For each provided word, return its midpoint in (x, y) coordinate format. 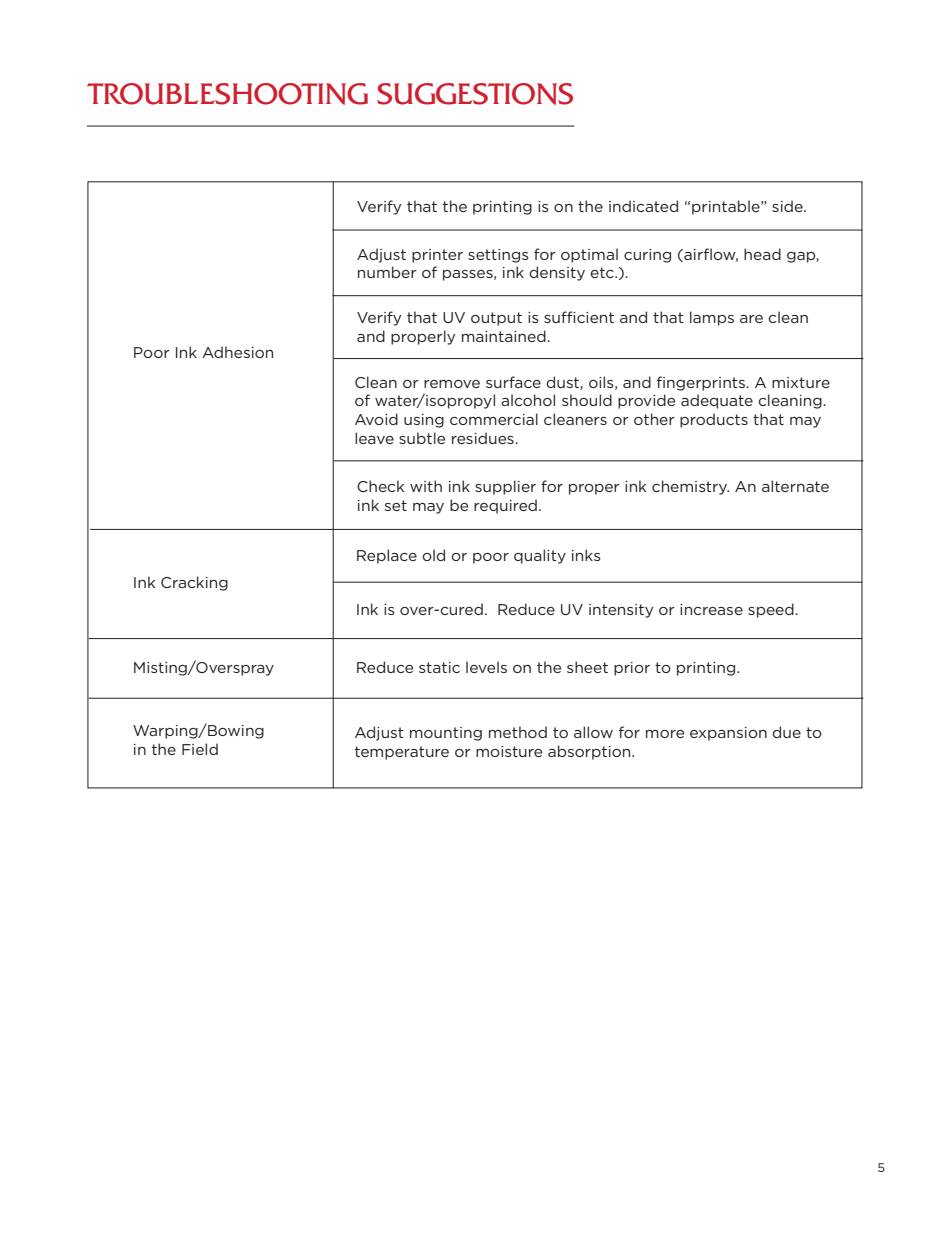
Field (200, 749)
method (518, 732)
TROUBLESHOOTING (227, 94)
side (788, 206)
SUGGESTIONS (475, 94)
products (714, 420)
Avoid (376, 419)
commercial (494, 419)
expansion (728, 734)
